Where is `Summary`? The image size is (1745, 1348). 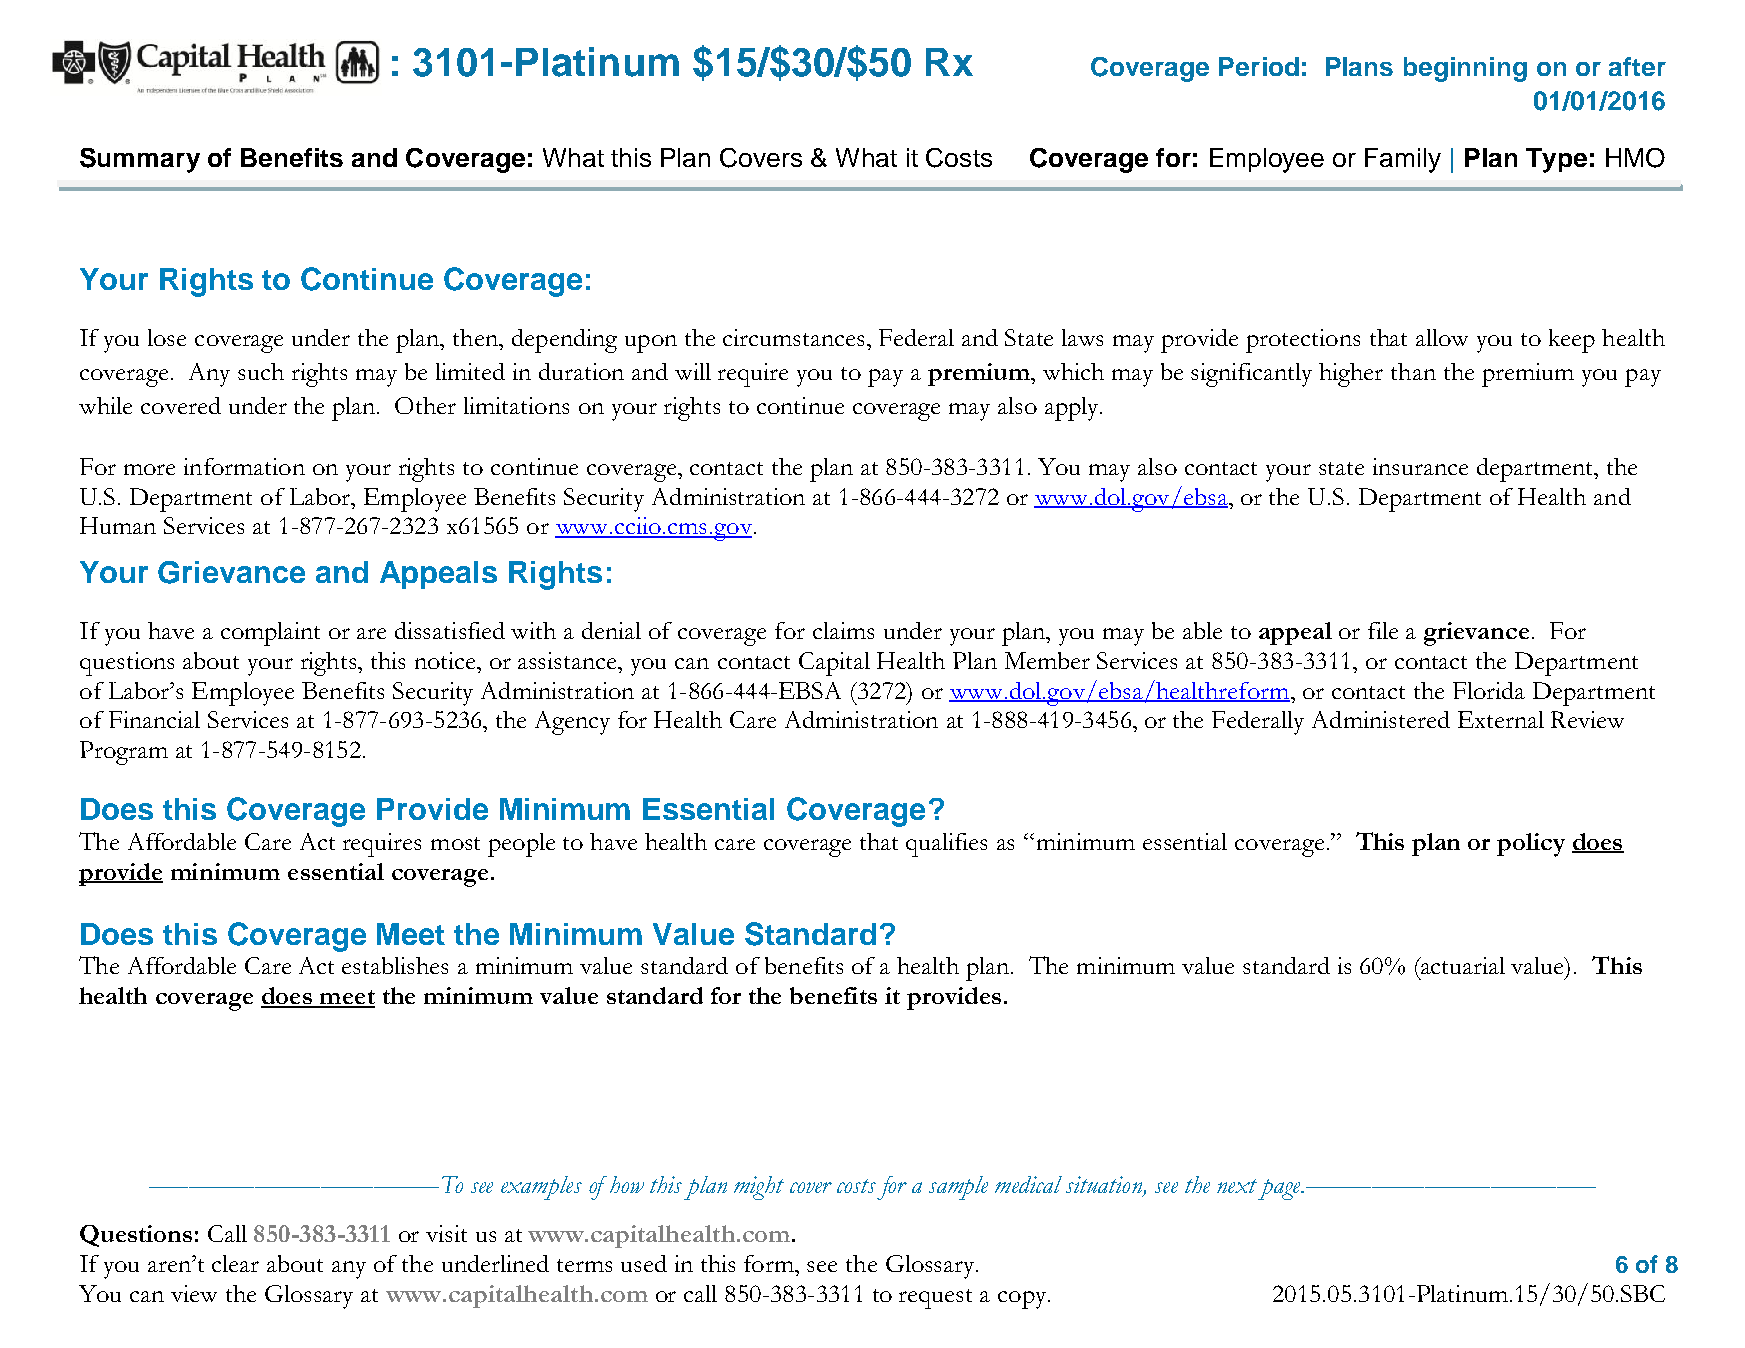
Summary is located at coordinates (140, 160).
